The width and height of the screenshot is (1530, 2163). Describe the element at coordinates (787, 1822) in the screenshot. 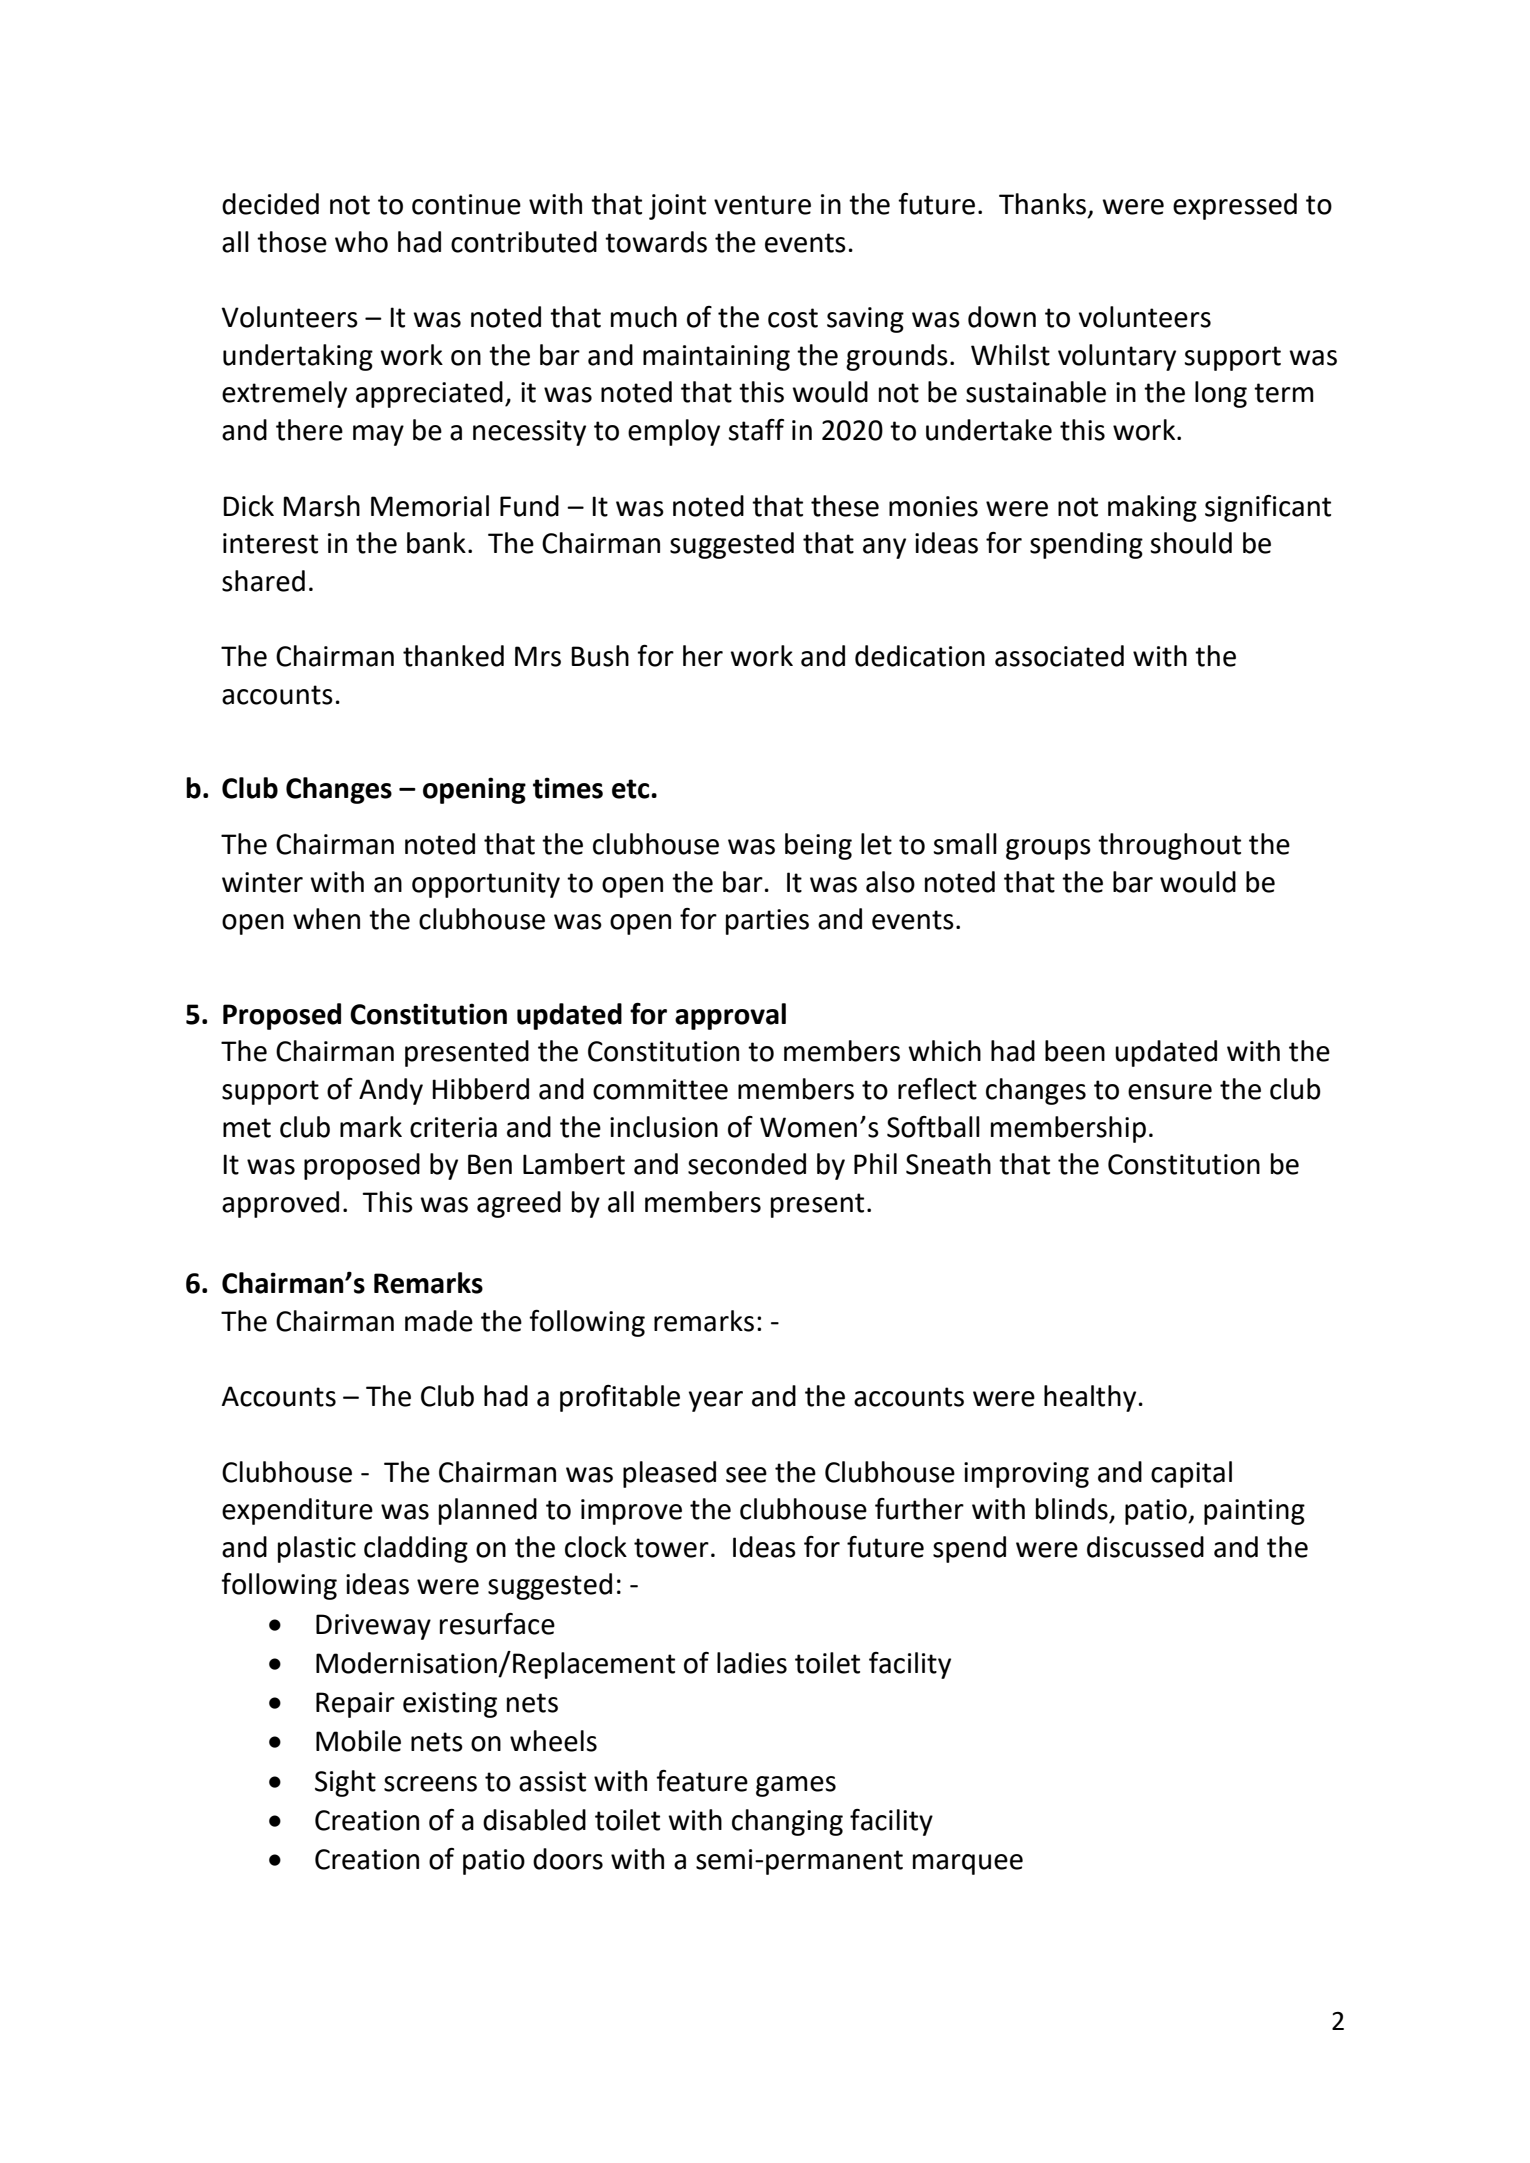

I see `changing` at that location.
